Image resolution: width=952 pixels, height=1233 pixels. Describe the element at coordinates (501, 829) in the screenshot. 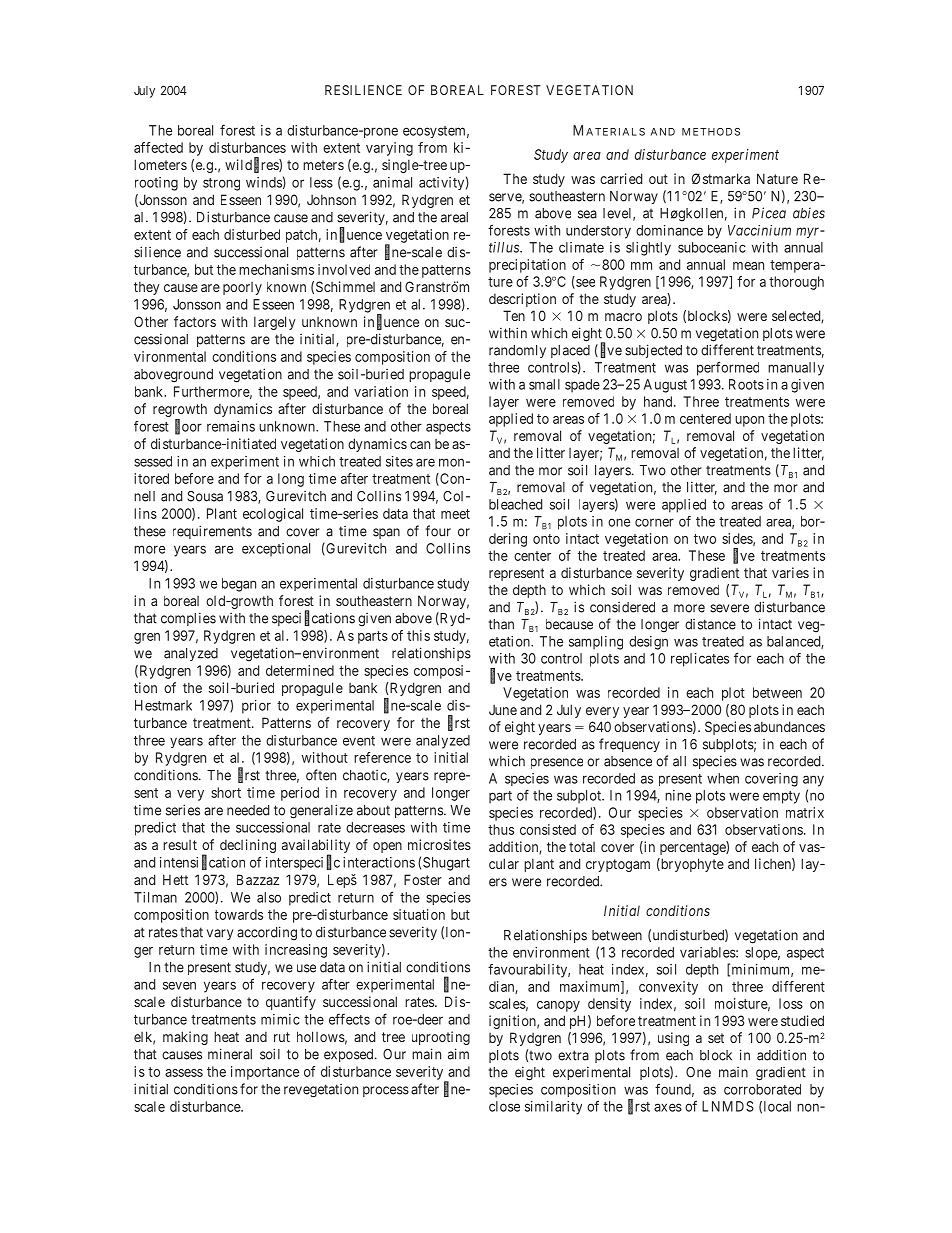

I see `thus` at that location.
